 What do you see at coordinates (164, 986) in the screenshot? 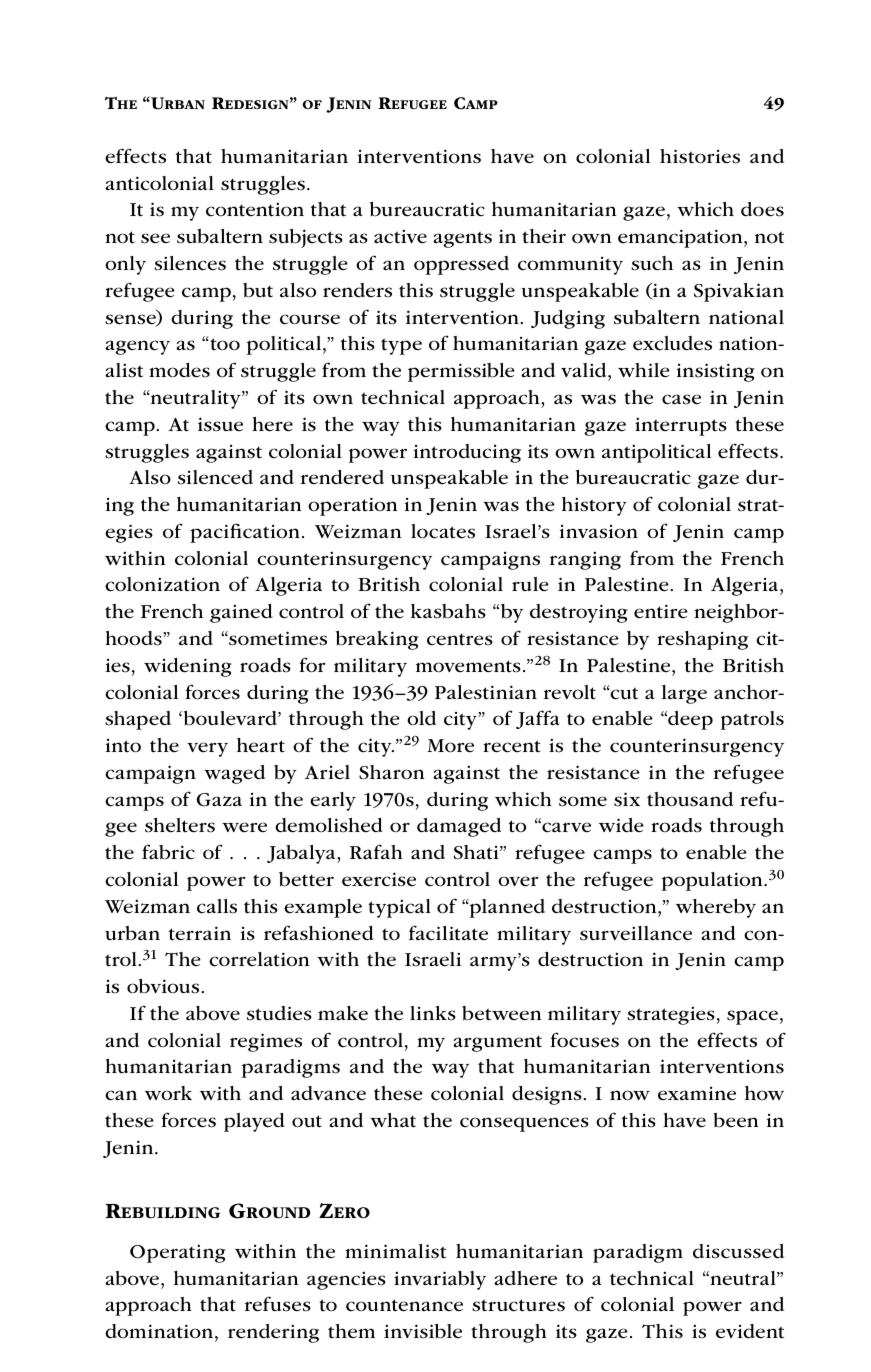
I see `obvious` at bounding box center [164, 986].
